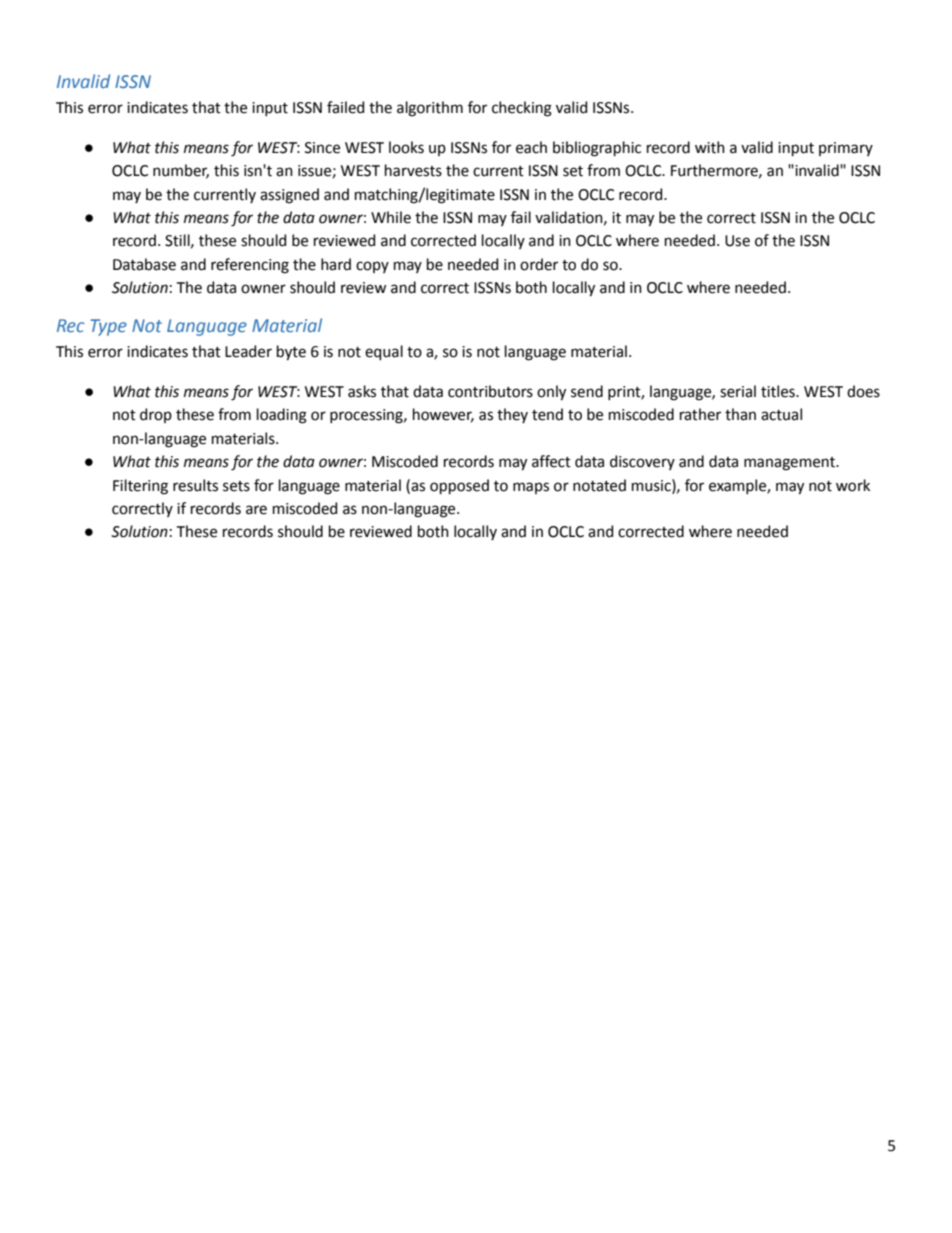 The height and width of the image is (1233, 952). What do you see at coordinates (195, 485) in the image?
I see `results` at bounding box center [195, 485].
